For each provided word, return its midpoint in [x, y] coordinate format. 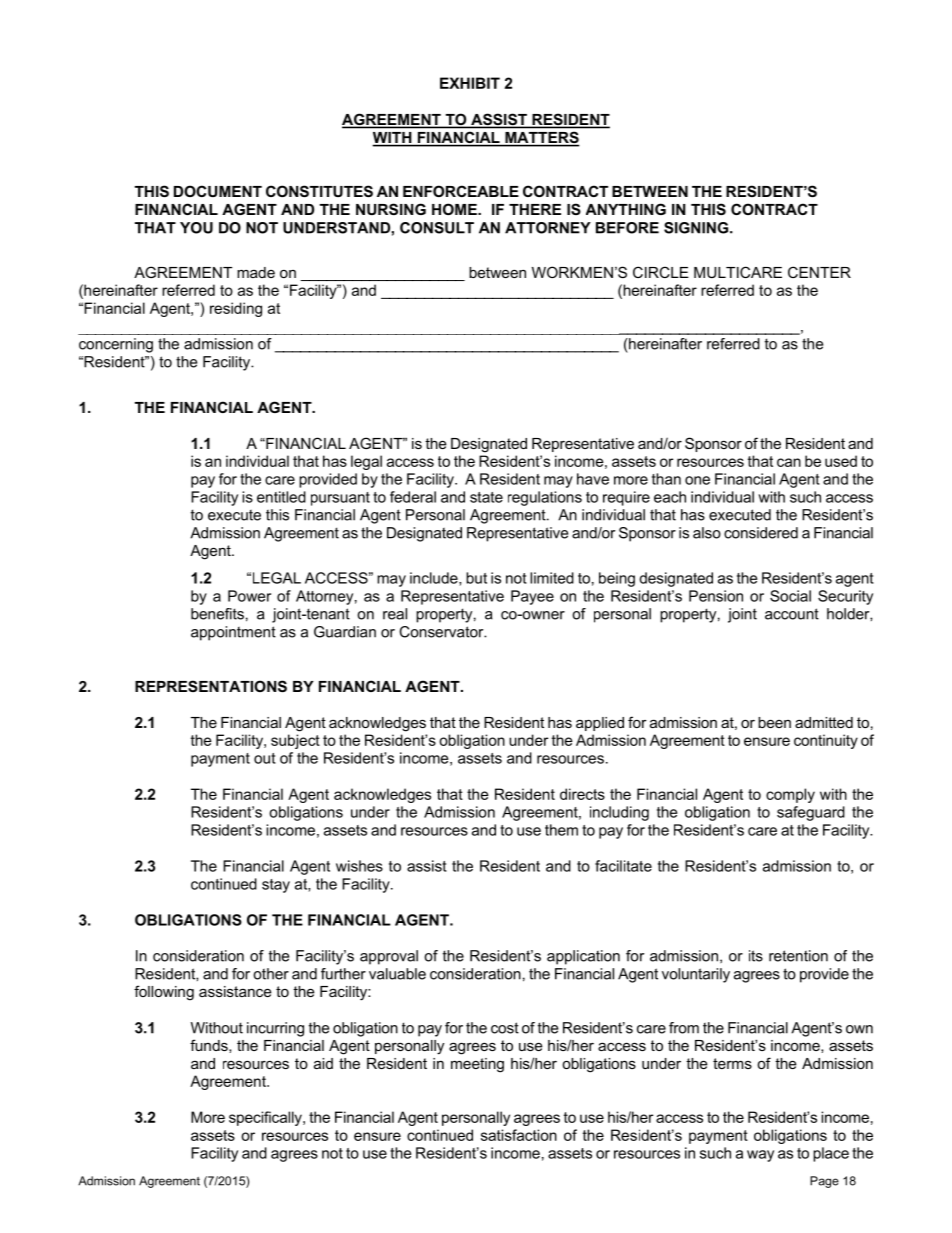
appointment [233, 633]
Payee [532, 597]
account [792, 614]
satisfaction [519, 1135]
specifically [266, 1118]
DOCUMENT [218, 191]
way [760, 1156]
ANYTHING [626, 209]
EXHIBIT [470, 83]
